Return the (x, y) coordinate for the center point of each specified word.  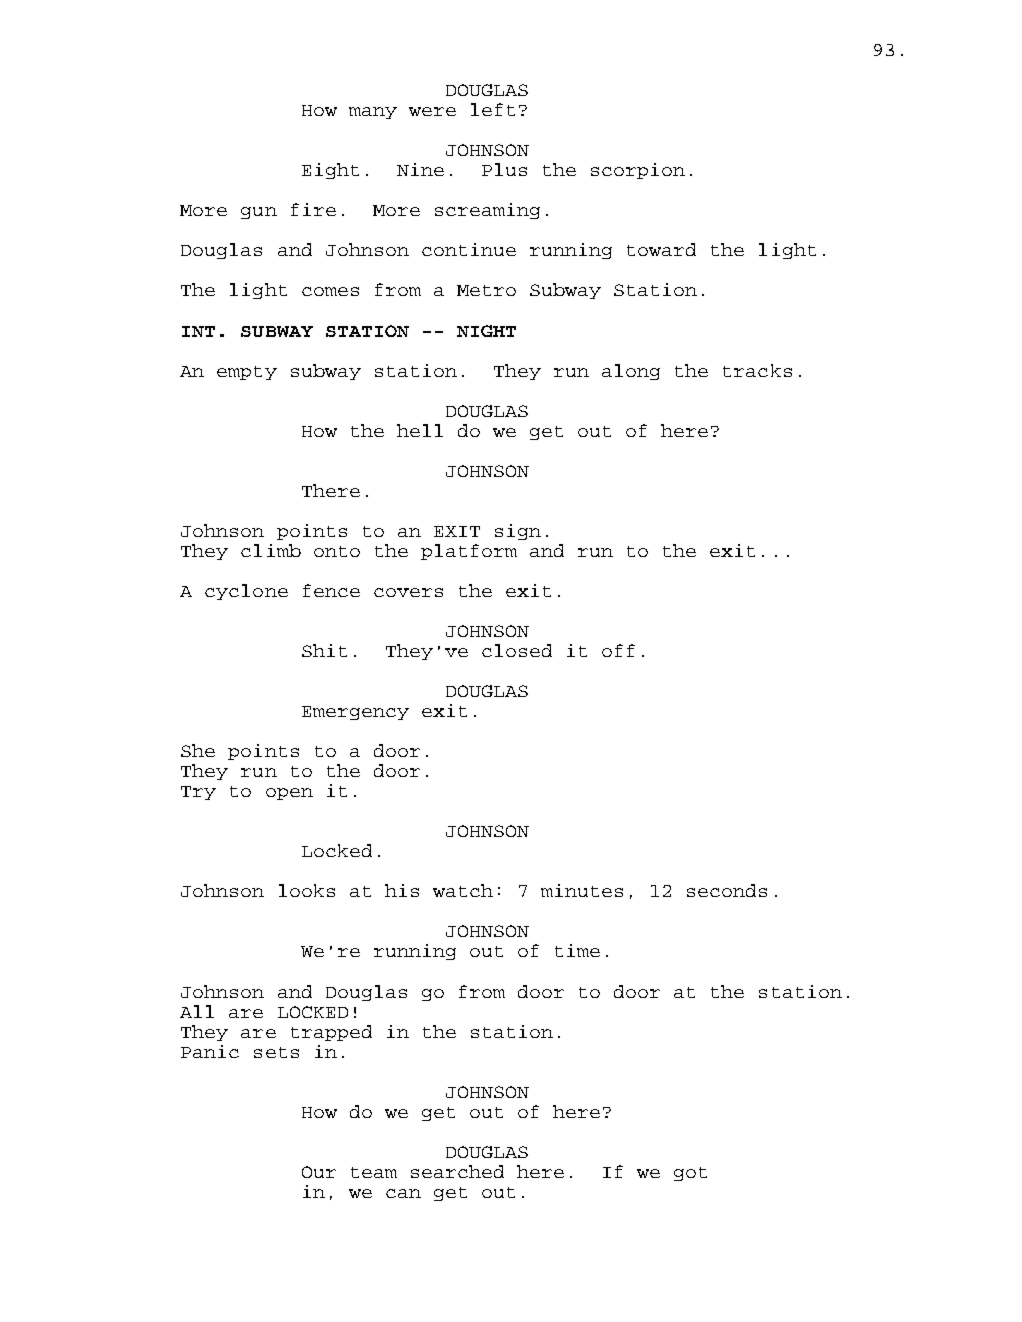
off (618, 650)
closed (517, 650)
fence (331, 590)
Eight (330, 171)
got (690, 1174)
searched (457, 1171)
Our (319, 1172)
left (493, 109)
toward (661, 249)
